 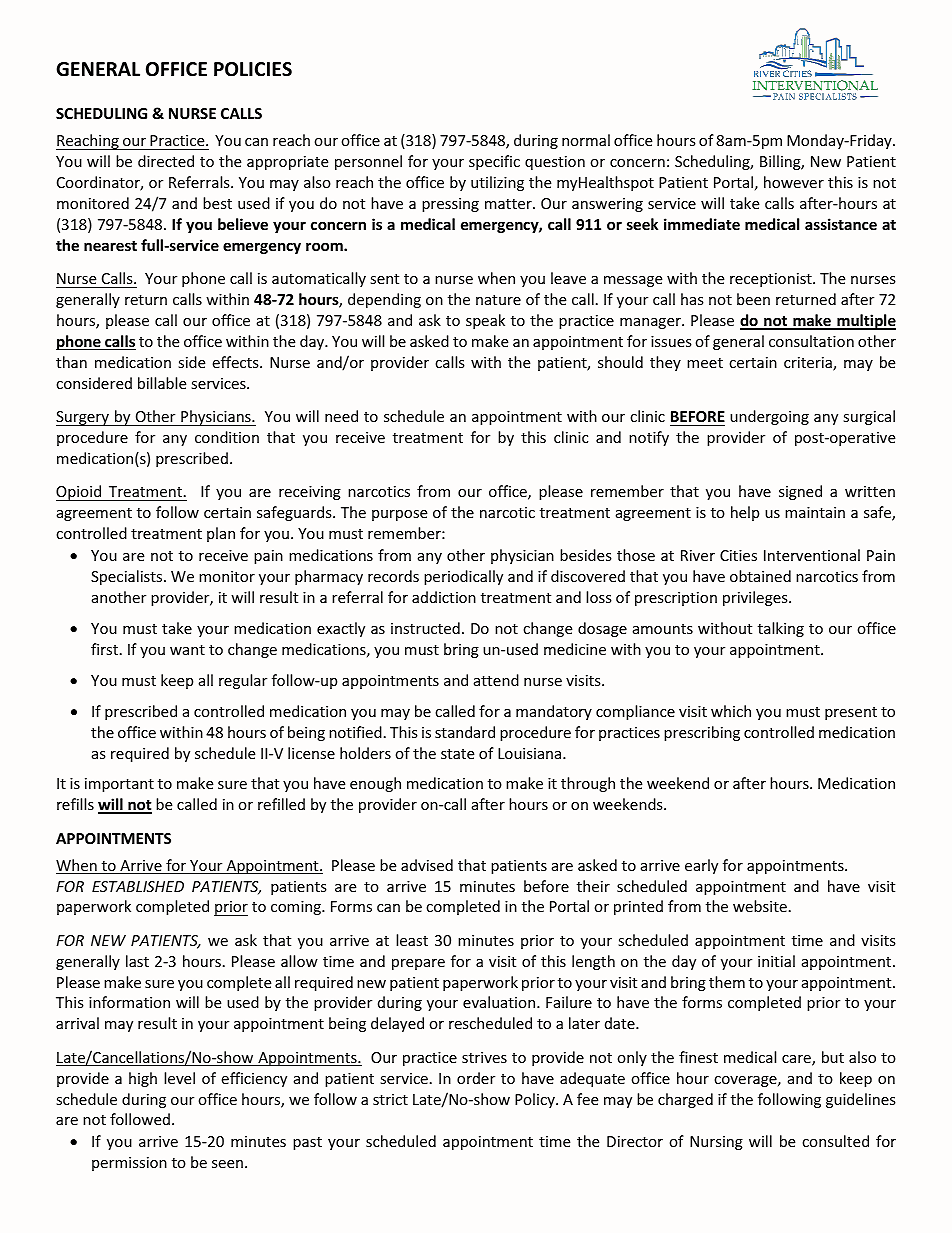 What do you see at coordinates (243, 681) in the screenshot?
I see `regular` at bounding box center [243, 681].
